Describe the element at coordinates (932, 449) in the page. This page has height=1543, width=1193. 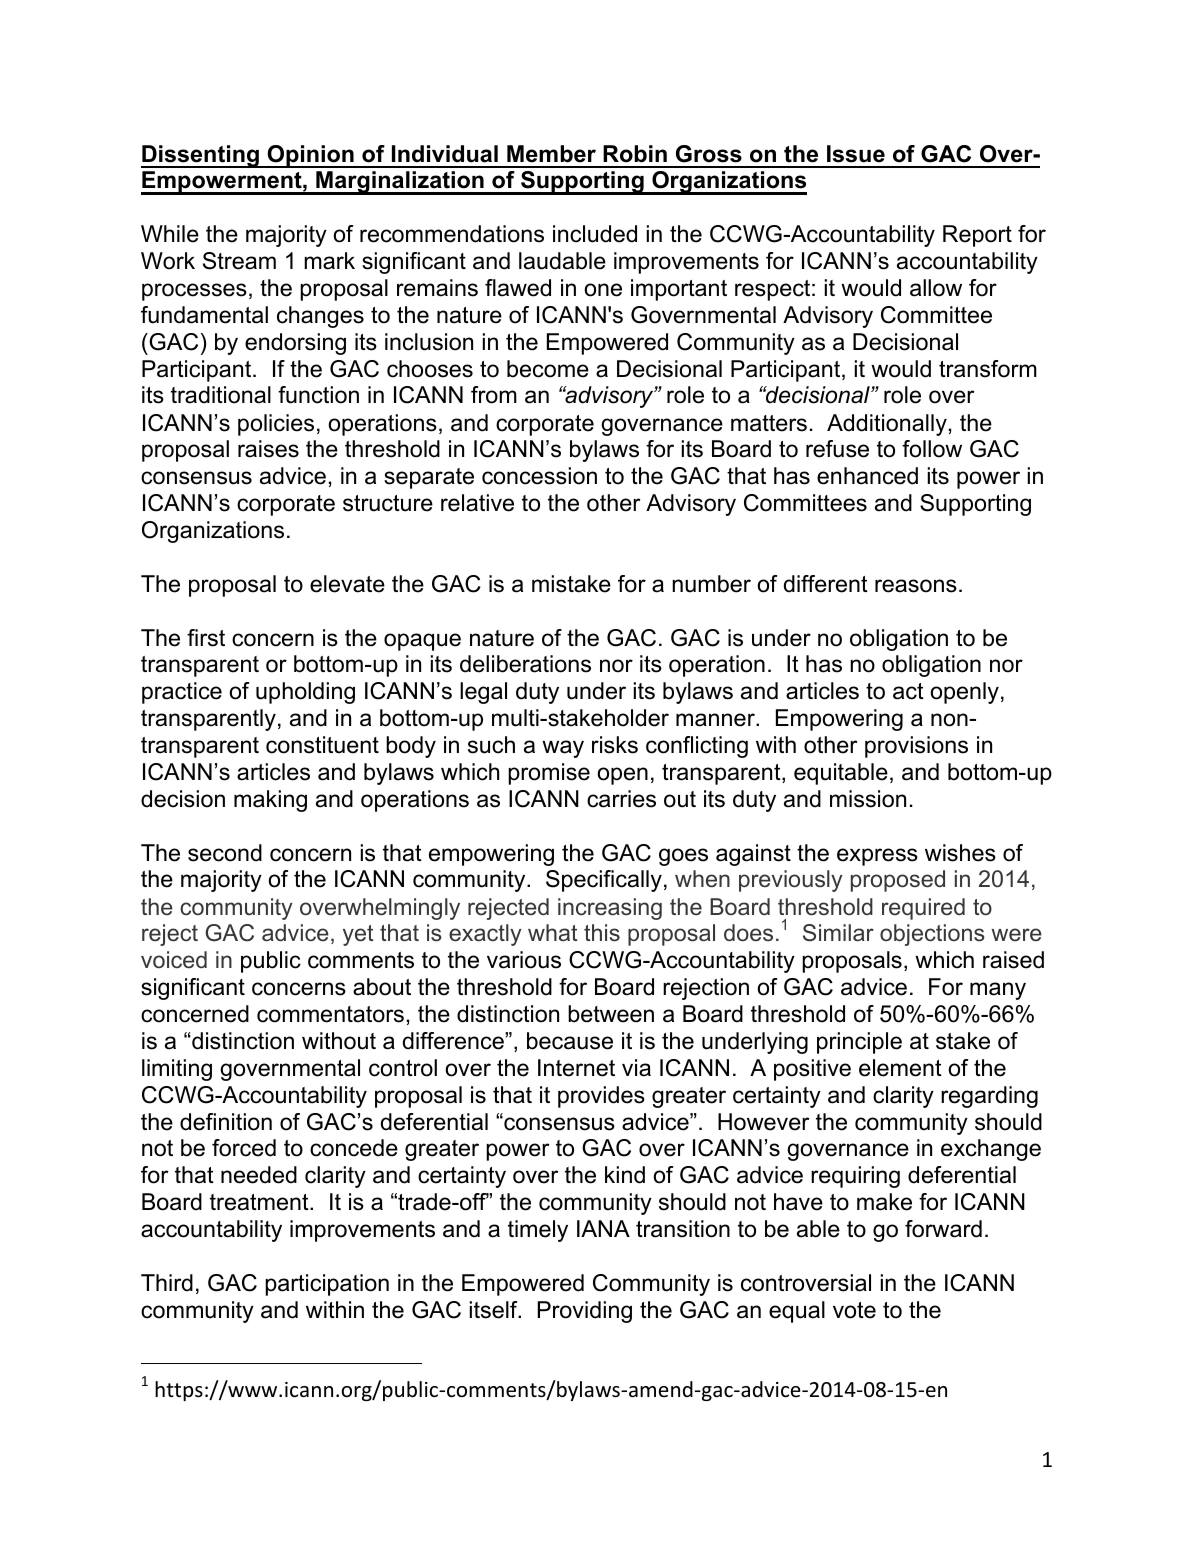
I see `follow` at that location.
